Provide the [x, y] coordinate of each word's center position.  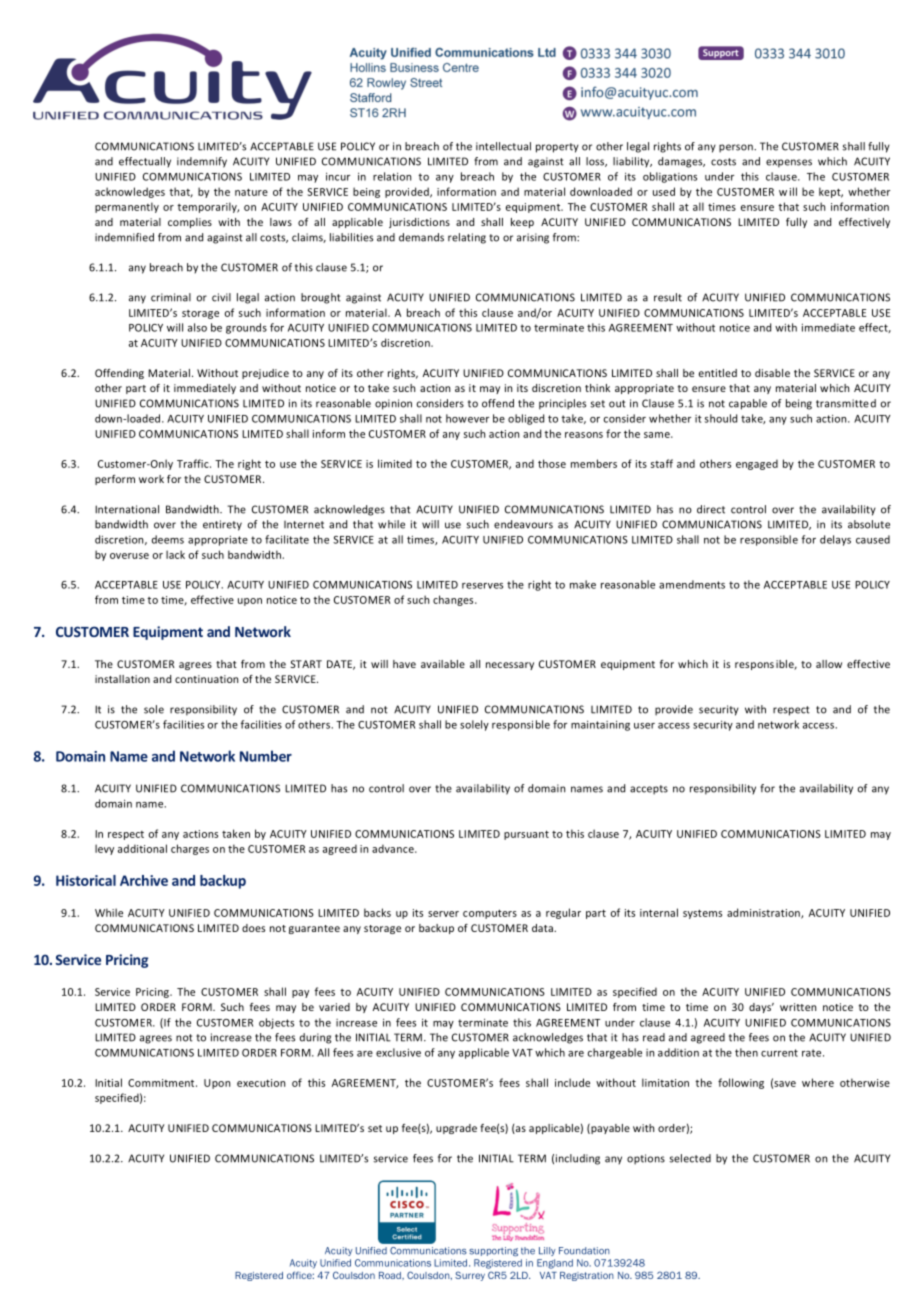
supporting [493, 1251]
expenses [789, 163]
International [127, 509]
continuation [206, 679]
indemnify [202, 162]
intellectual [503, 146]
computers [490, 914]
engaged [757, 464]
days [761, 1008]
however [467, 418]
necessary [510, 666]
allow [829, 664]
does [253, 928]
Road [391, 1275]
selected [690, 1158]
